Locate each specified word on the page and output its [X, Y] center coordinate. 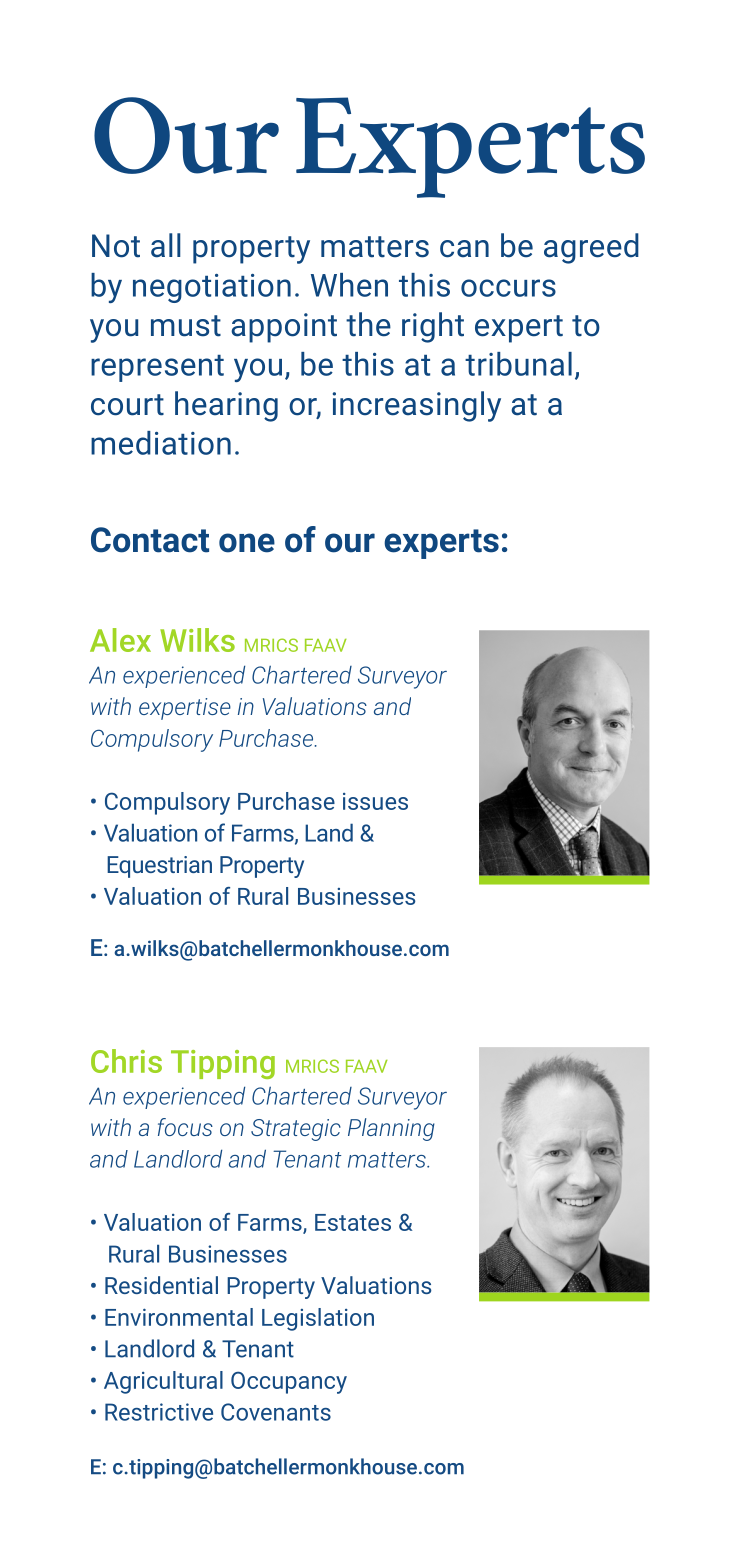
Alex [120, 640]
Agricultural [163, 1382]
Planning [391, 1129]
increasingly [417, 406]
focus [185, 1127]
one [247, 543]
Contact [150, 540]
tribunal [518, 364]
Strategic [296, 1130]
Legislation [318, 1319]
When [349, 285]
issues [375, 801]
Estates [353, 1222]
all [166, 245]
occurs [508, 288]
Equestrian [159, 867]
